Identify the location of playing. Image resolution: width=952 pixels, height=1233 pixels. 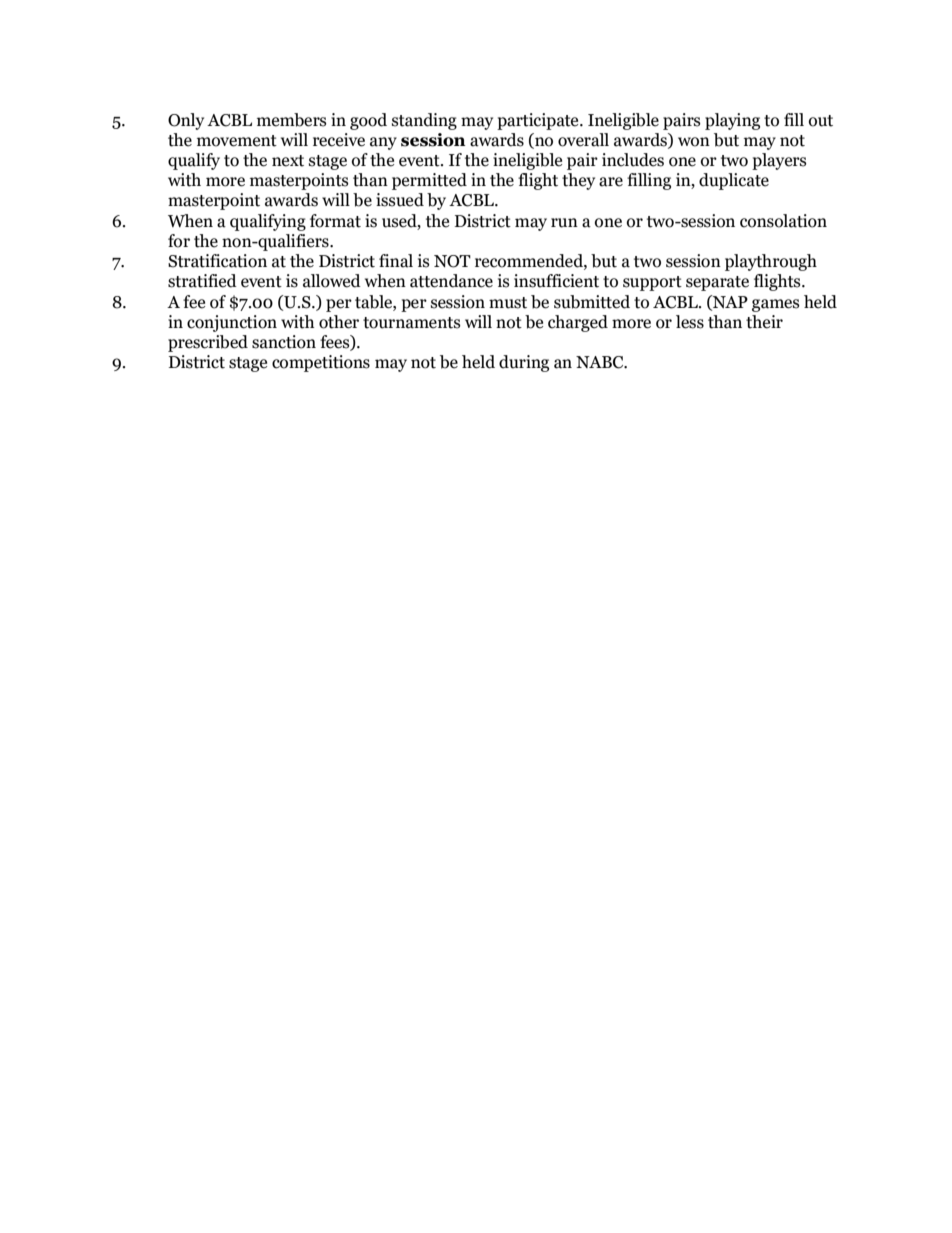
(732, 121).
